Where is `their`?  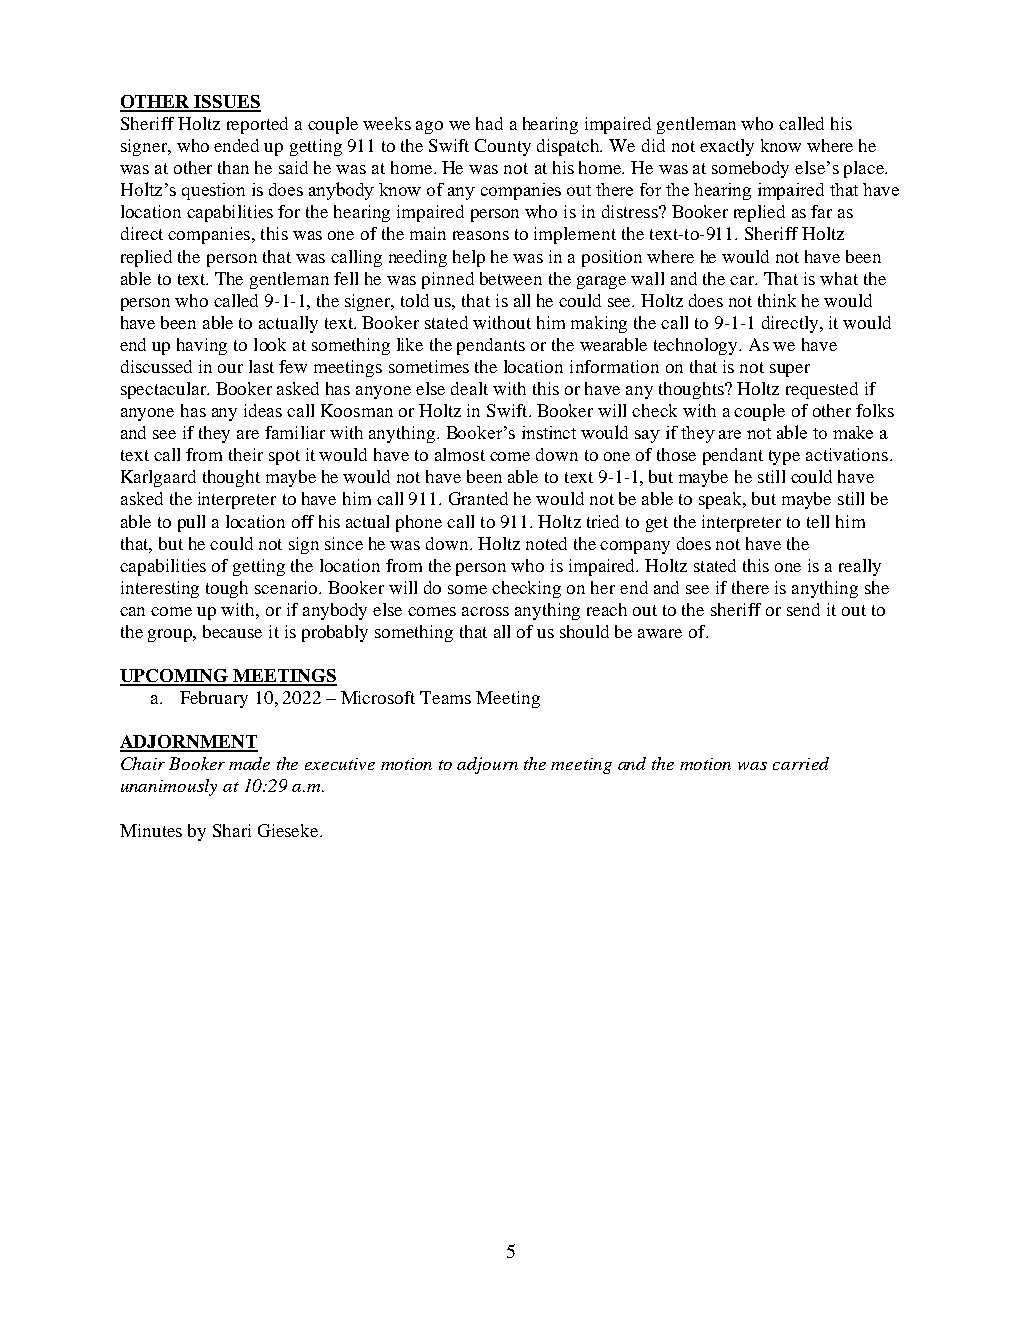 their is located at coordinates (246, 454).
